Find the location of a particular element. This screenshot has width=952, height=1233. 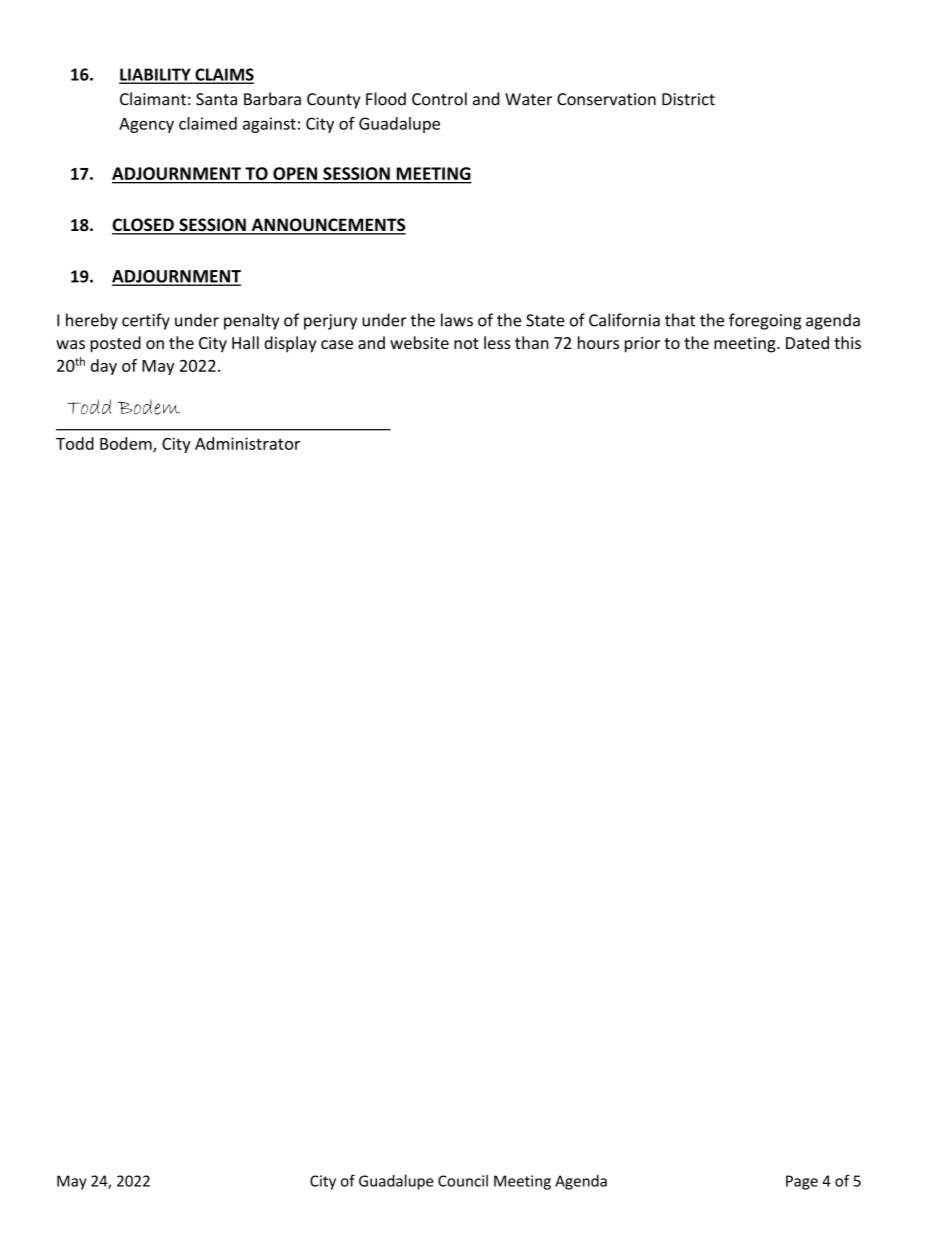

District is located at coordinates (688, 99).
